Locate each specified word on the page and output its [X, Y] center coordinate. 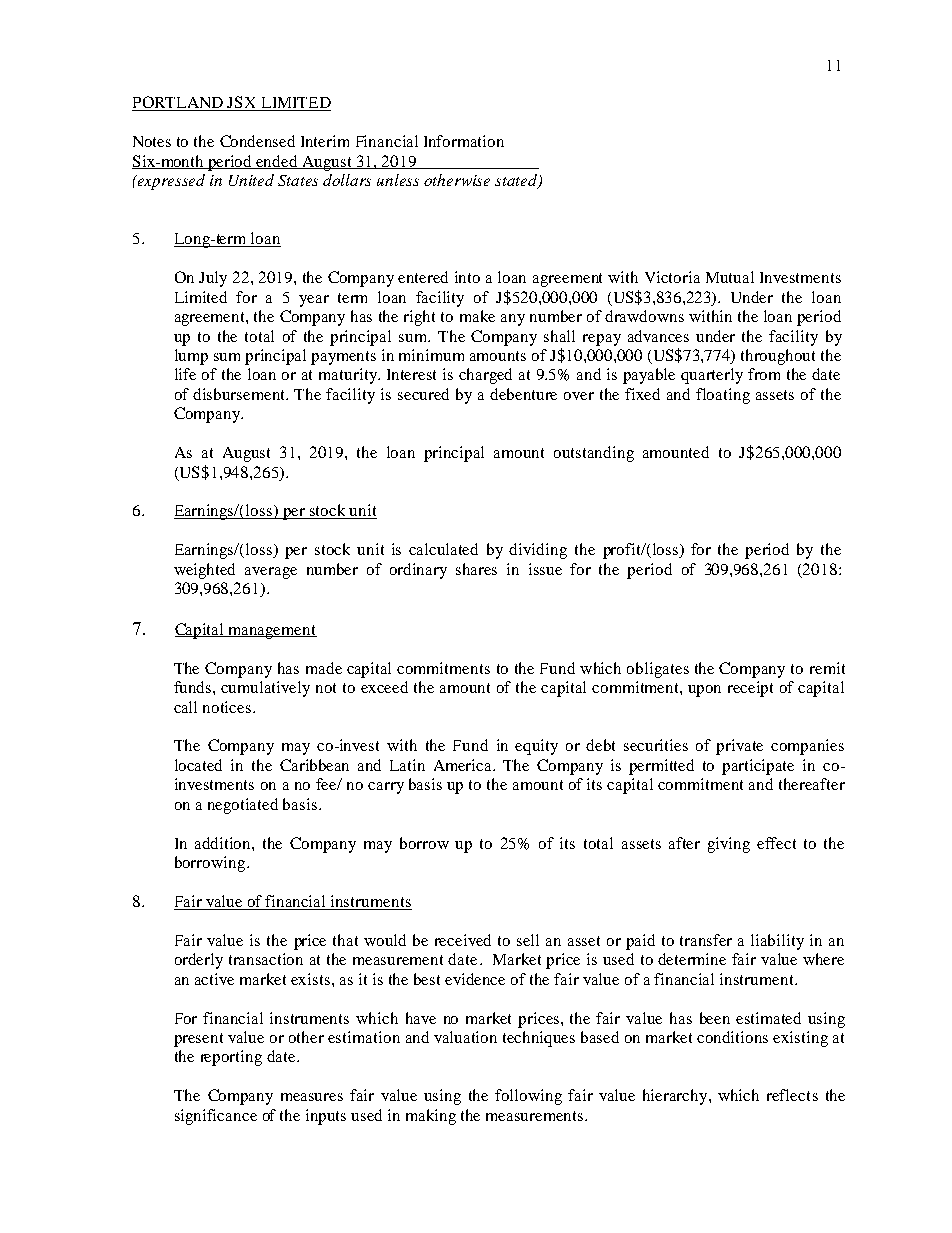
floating [723, 396]
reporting [231, 1058]
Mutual [730, 277]
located [198, 765]
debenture [523, 394]
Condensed [257, 141]
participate [758, 767]
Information [464, 141]
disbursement [240, 394]
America [464, 765]
